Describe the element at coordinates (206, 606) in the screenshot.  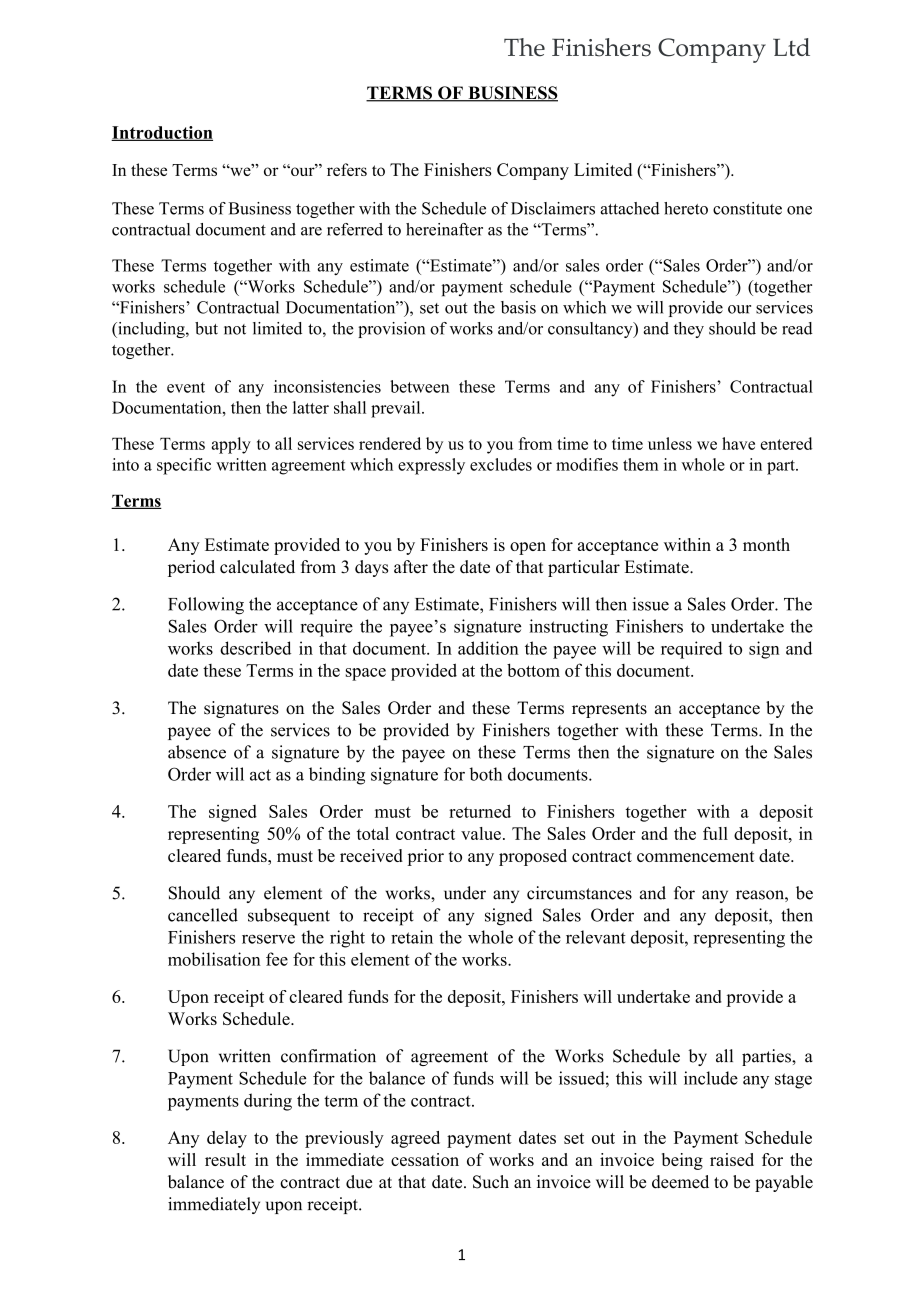
I see `Following` at that location.
